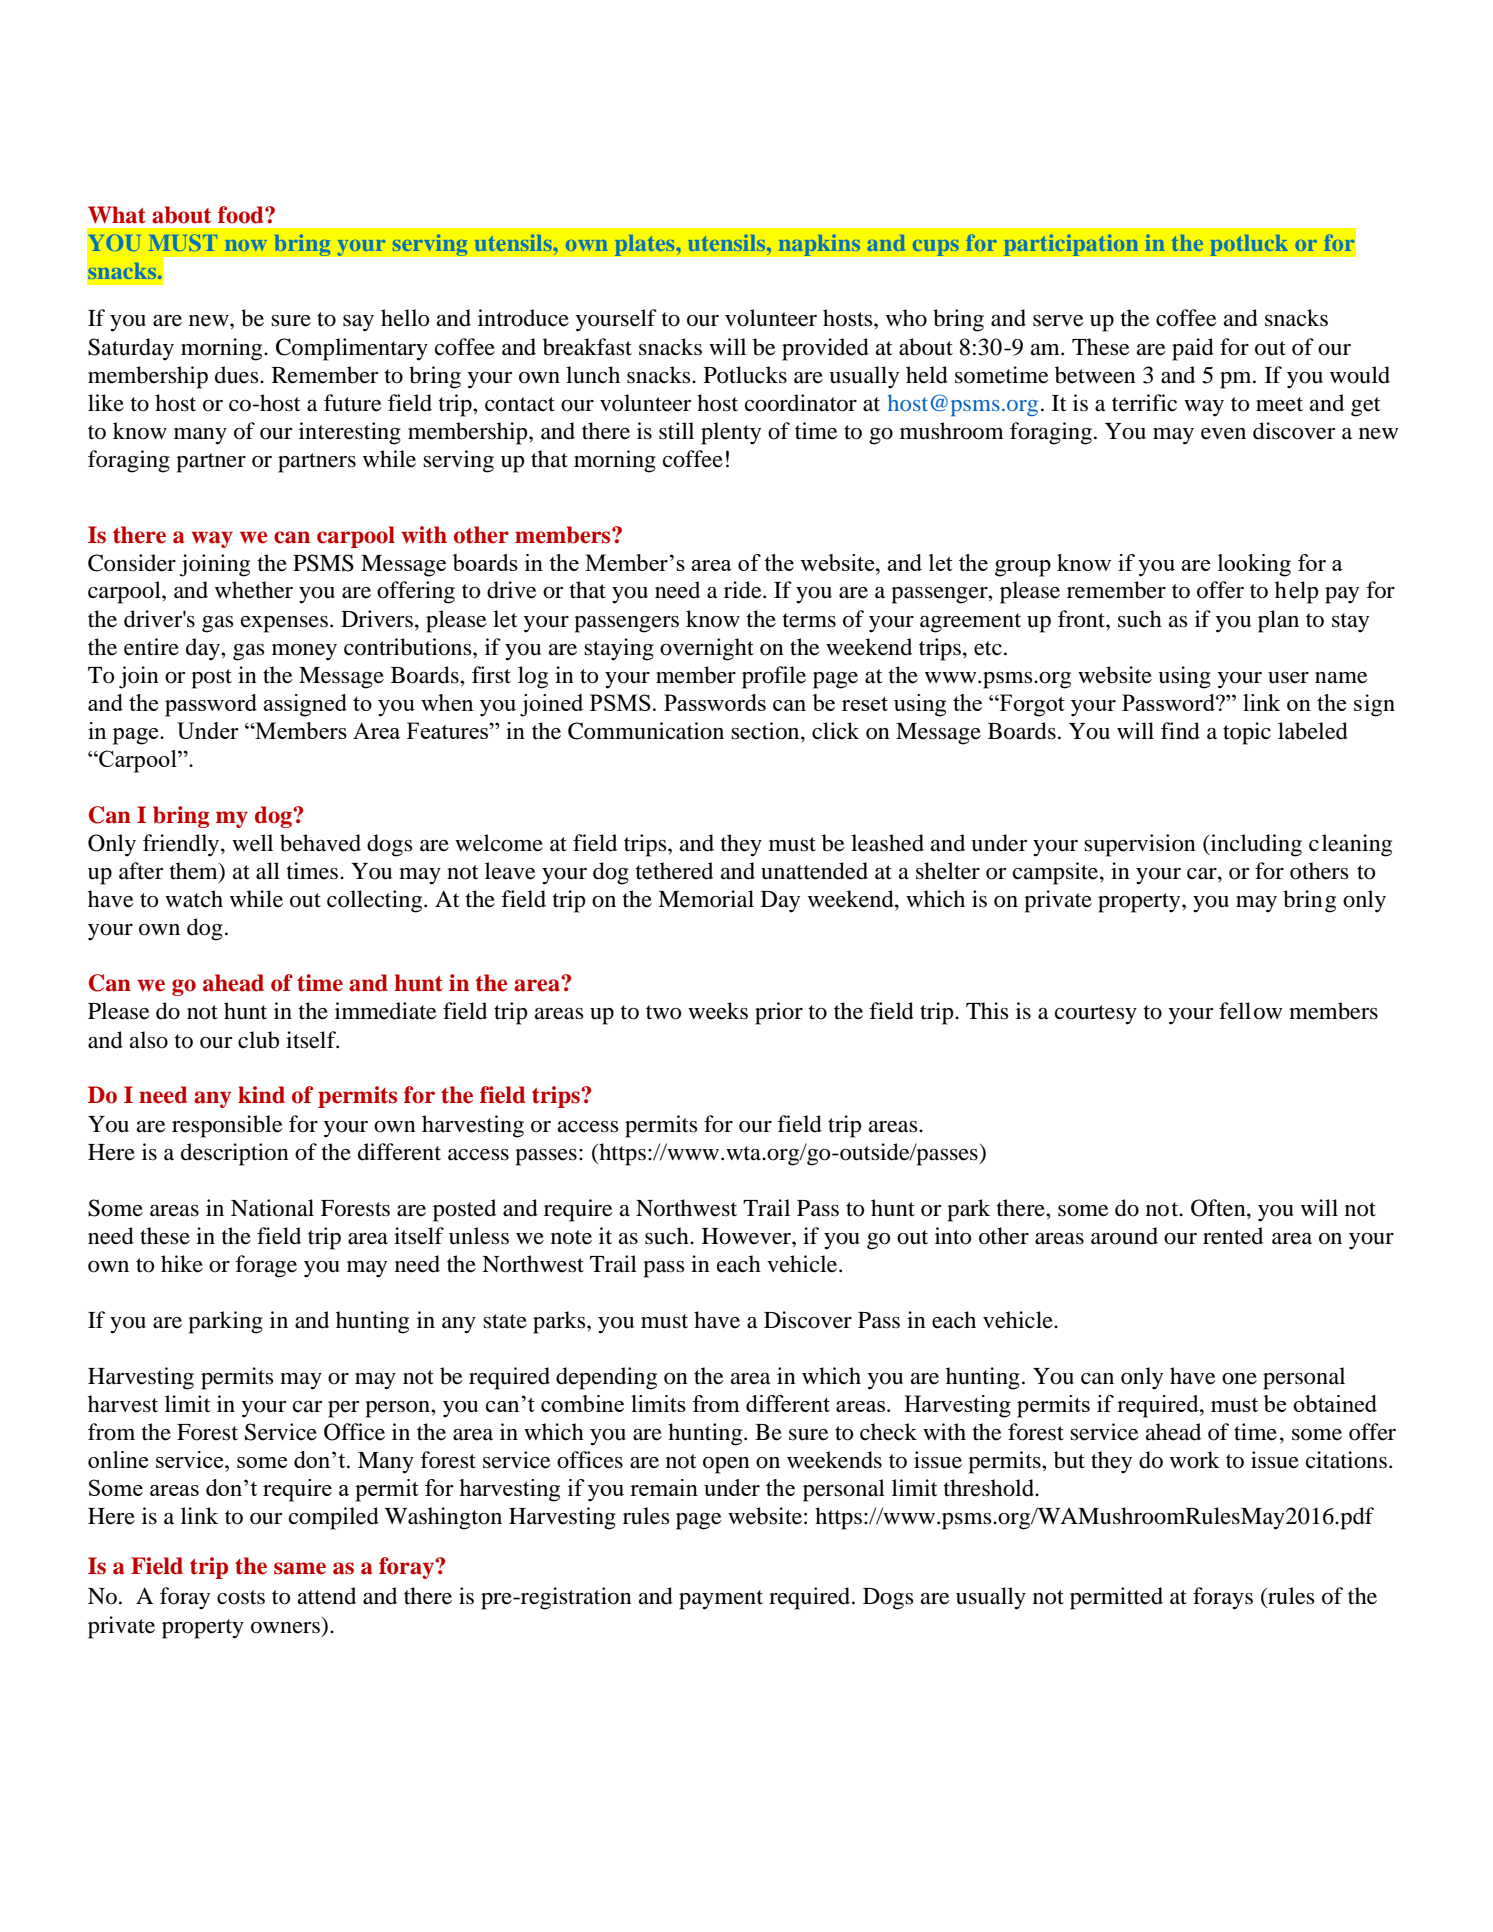 This screenshot has height=1932, width=1493. I want to click on section, so click(766, 731).
